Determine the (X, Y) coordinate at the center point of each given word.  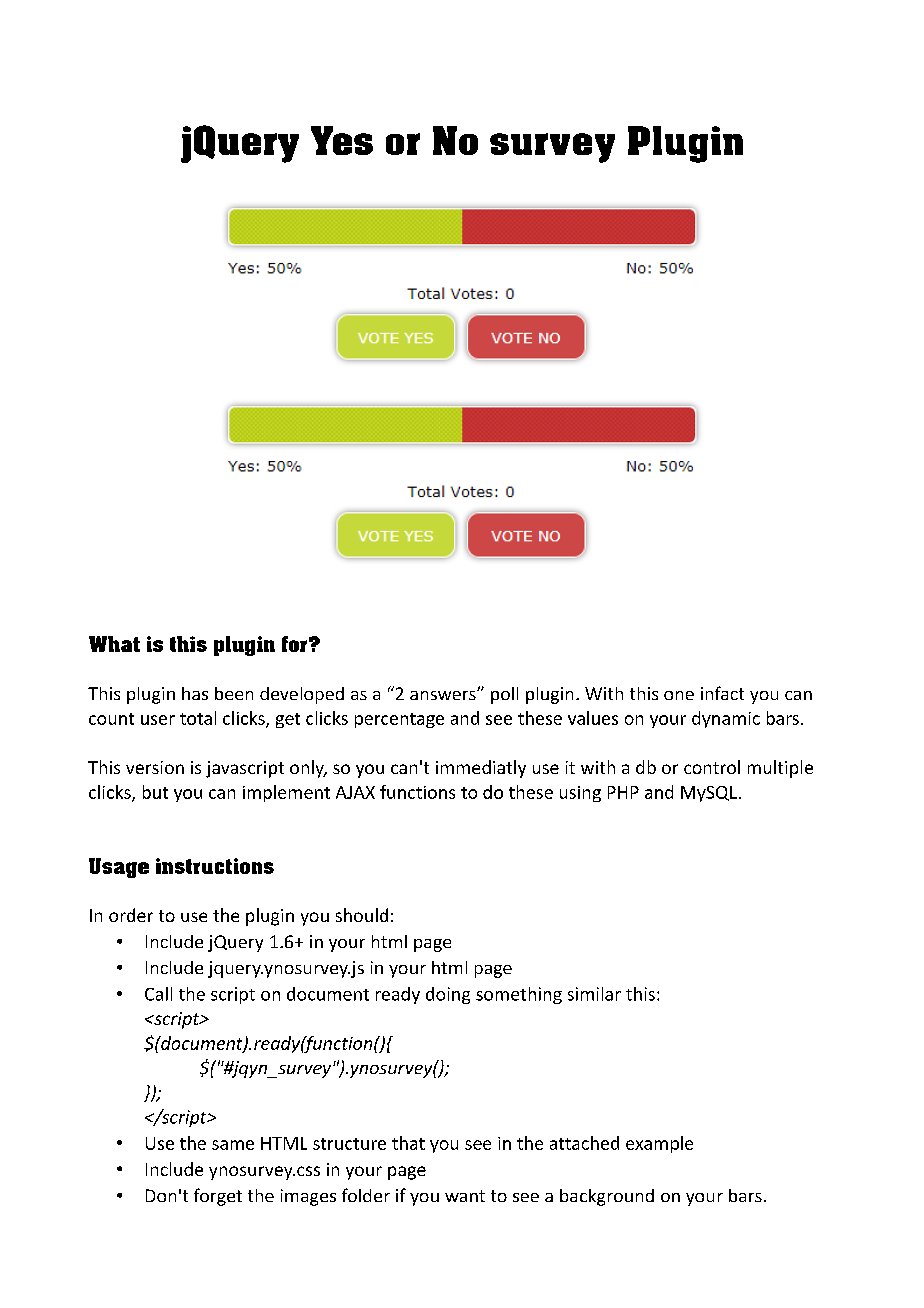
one (679, 695)
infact (722, 693)
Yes (342, 140)
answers (444, 695)
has (195, 693)
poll (504, 695)
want (465, 1196)
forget (218, 1197)
